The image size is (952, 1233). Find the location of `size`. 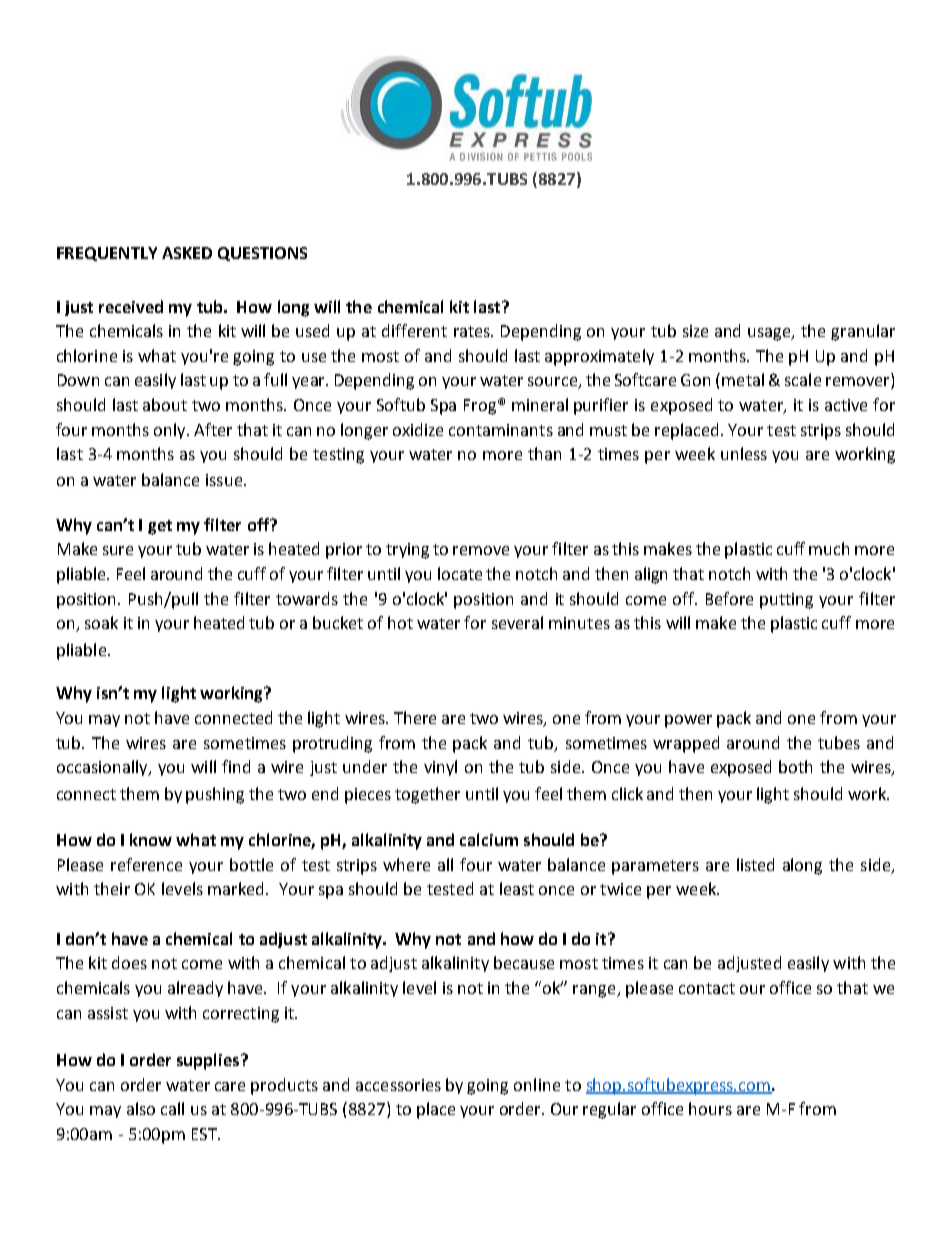

size is located at coordinates (695, 331).
